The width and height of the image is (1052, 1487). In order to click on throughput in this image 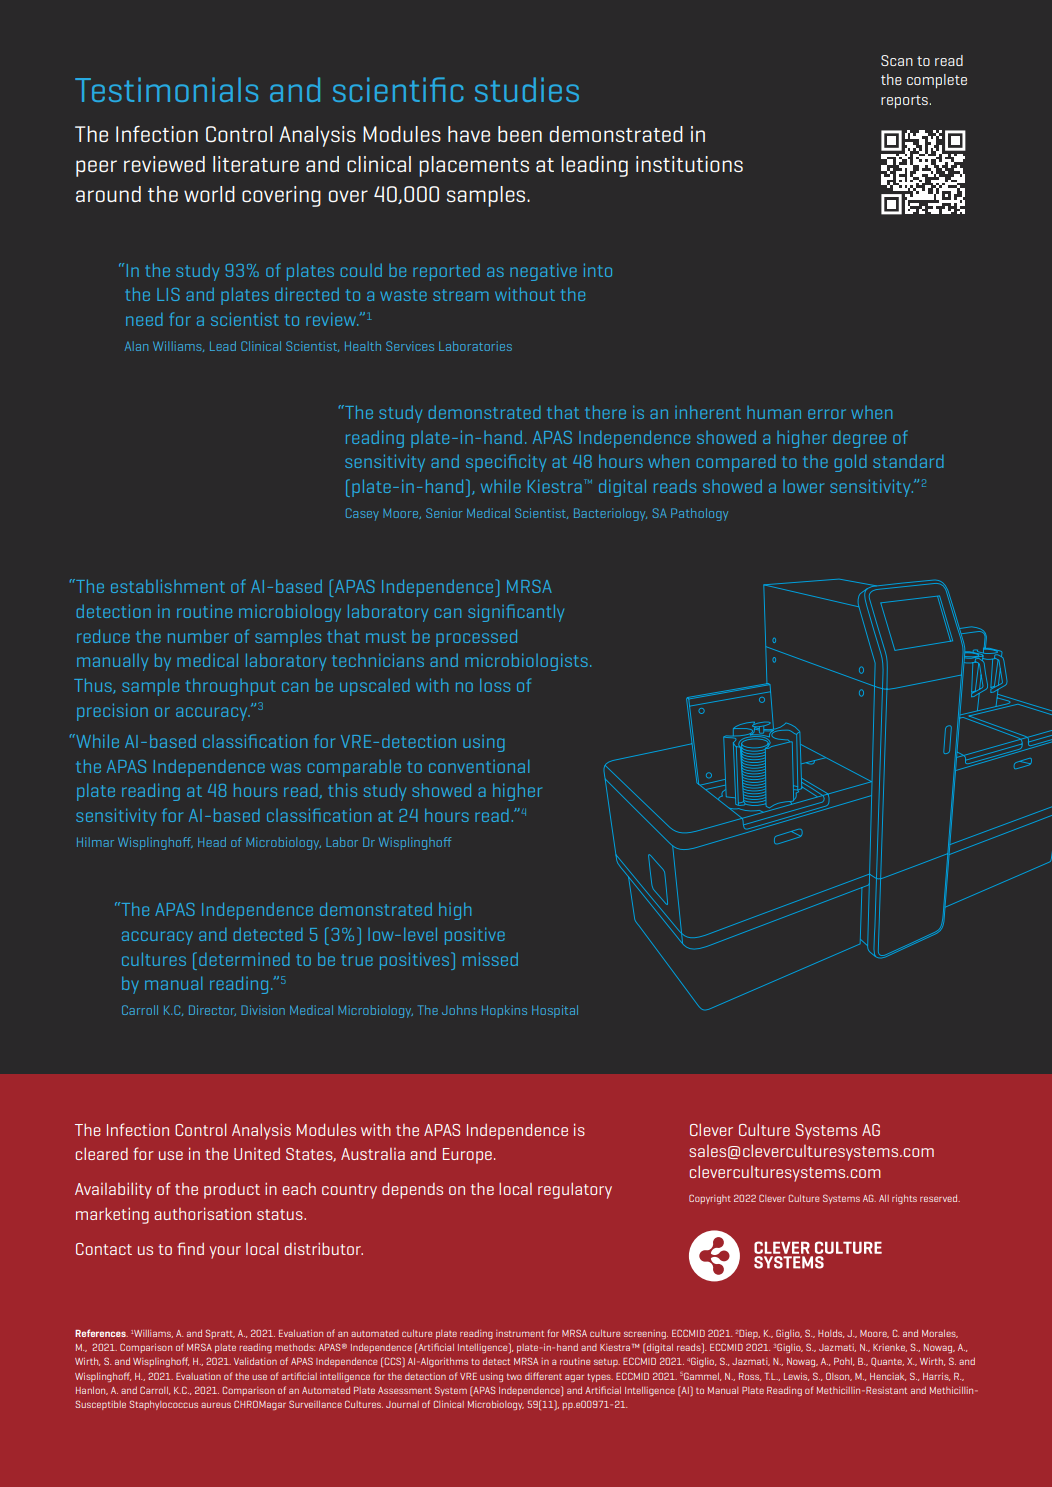, I will do `click(231, 687)`.
